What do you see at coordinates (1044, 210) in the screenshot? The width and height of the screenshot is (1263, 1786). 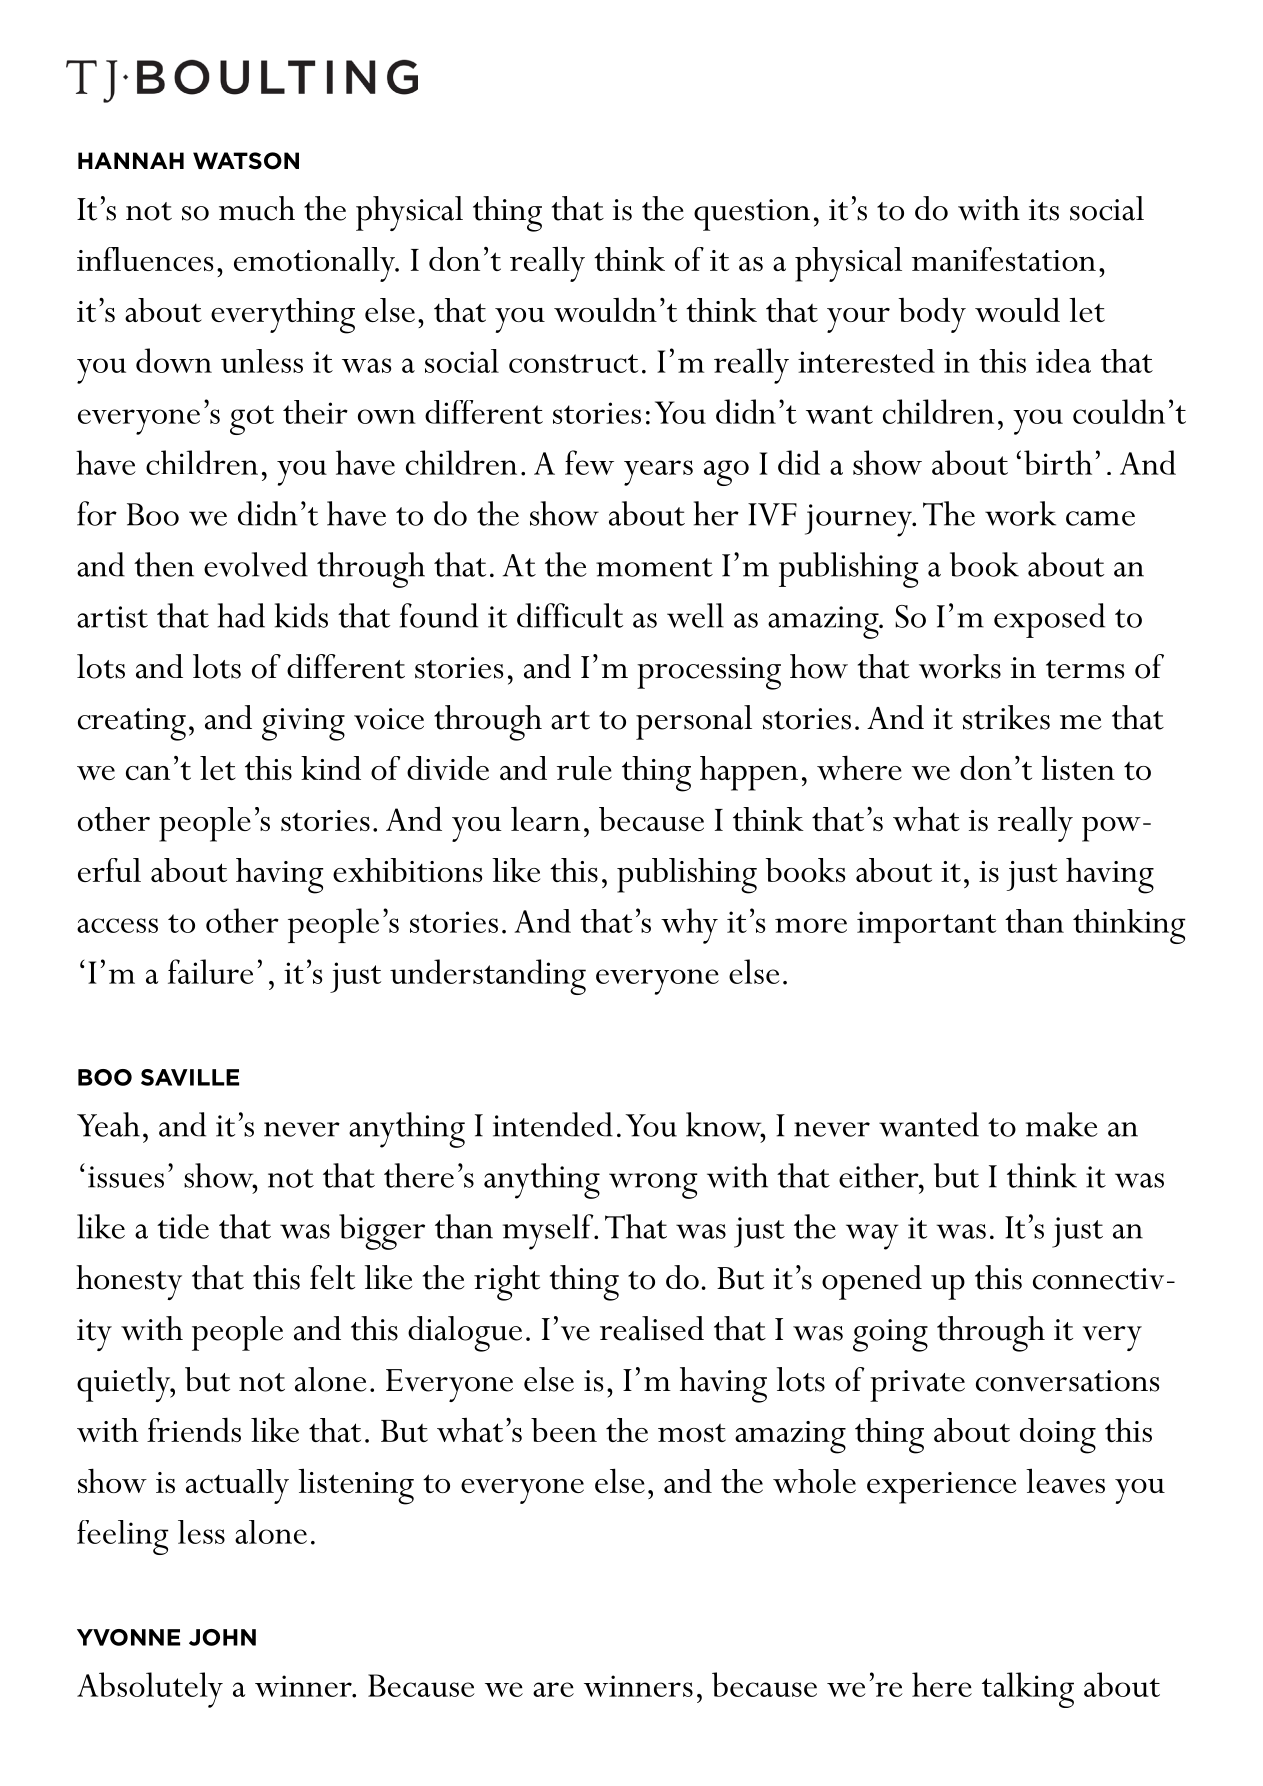 I see `its` at bounding box center [1044, 210].
